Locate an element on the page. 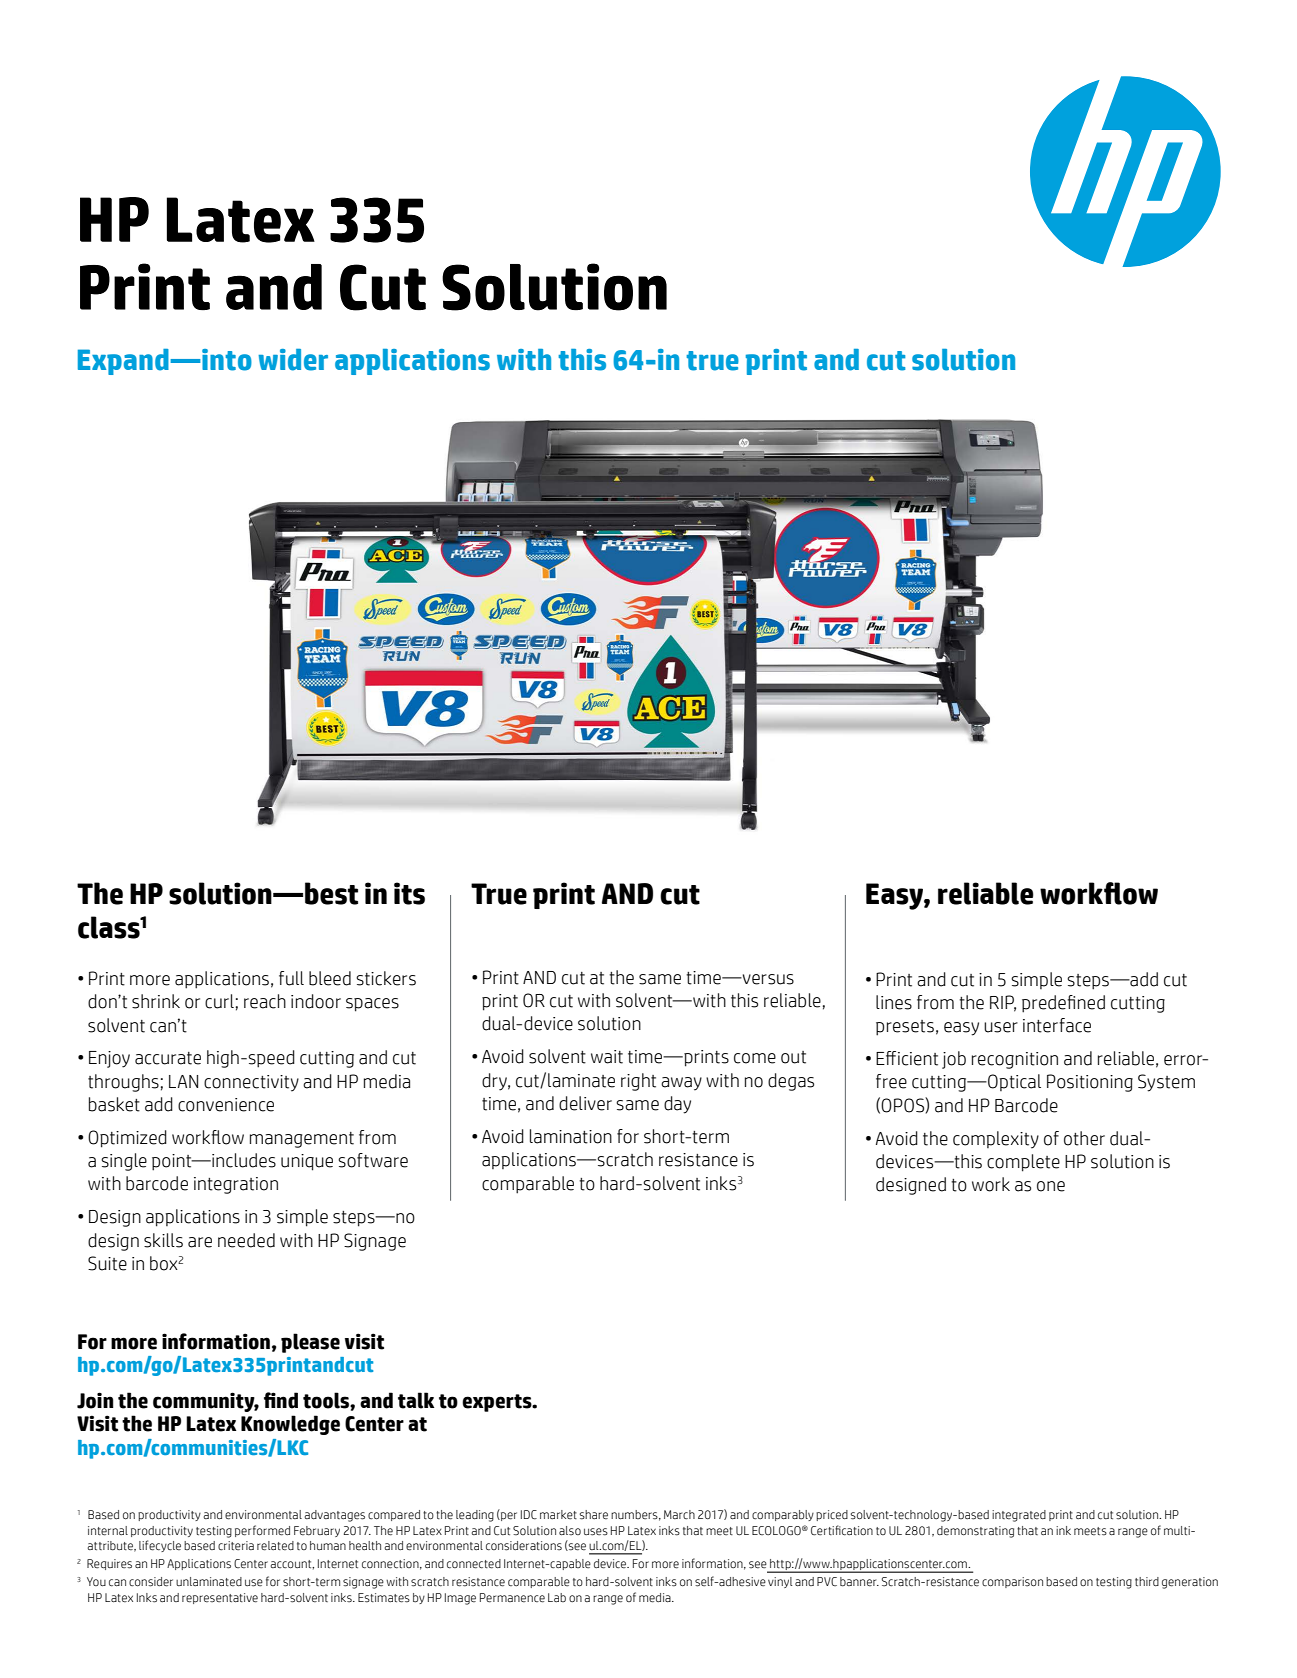  full is located at coordinates (291, 978).
